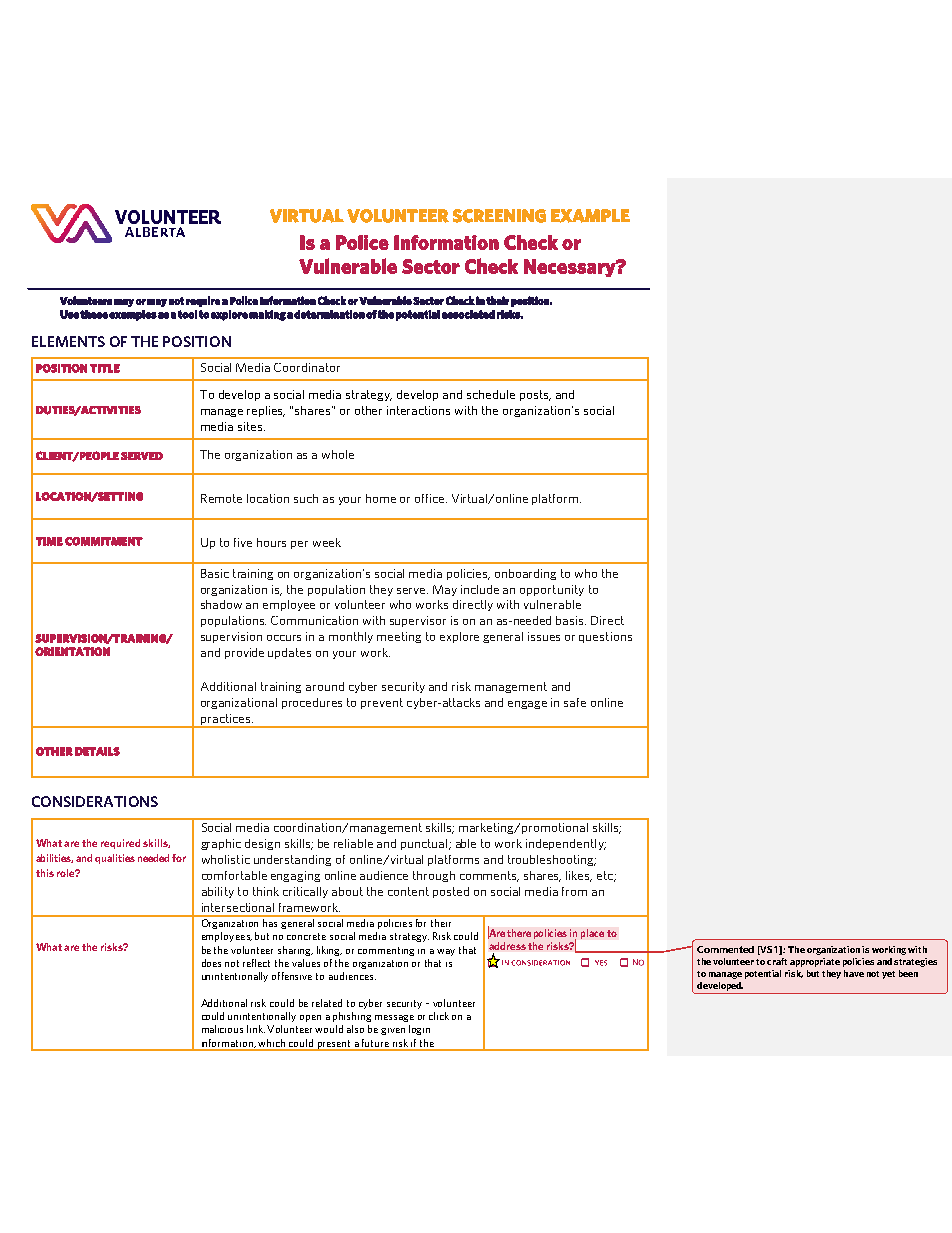  Describe the element at coordinates (72, 651) in the screenshot. I see `ORIENTATION` at that location.
